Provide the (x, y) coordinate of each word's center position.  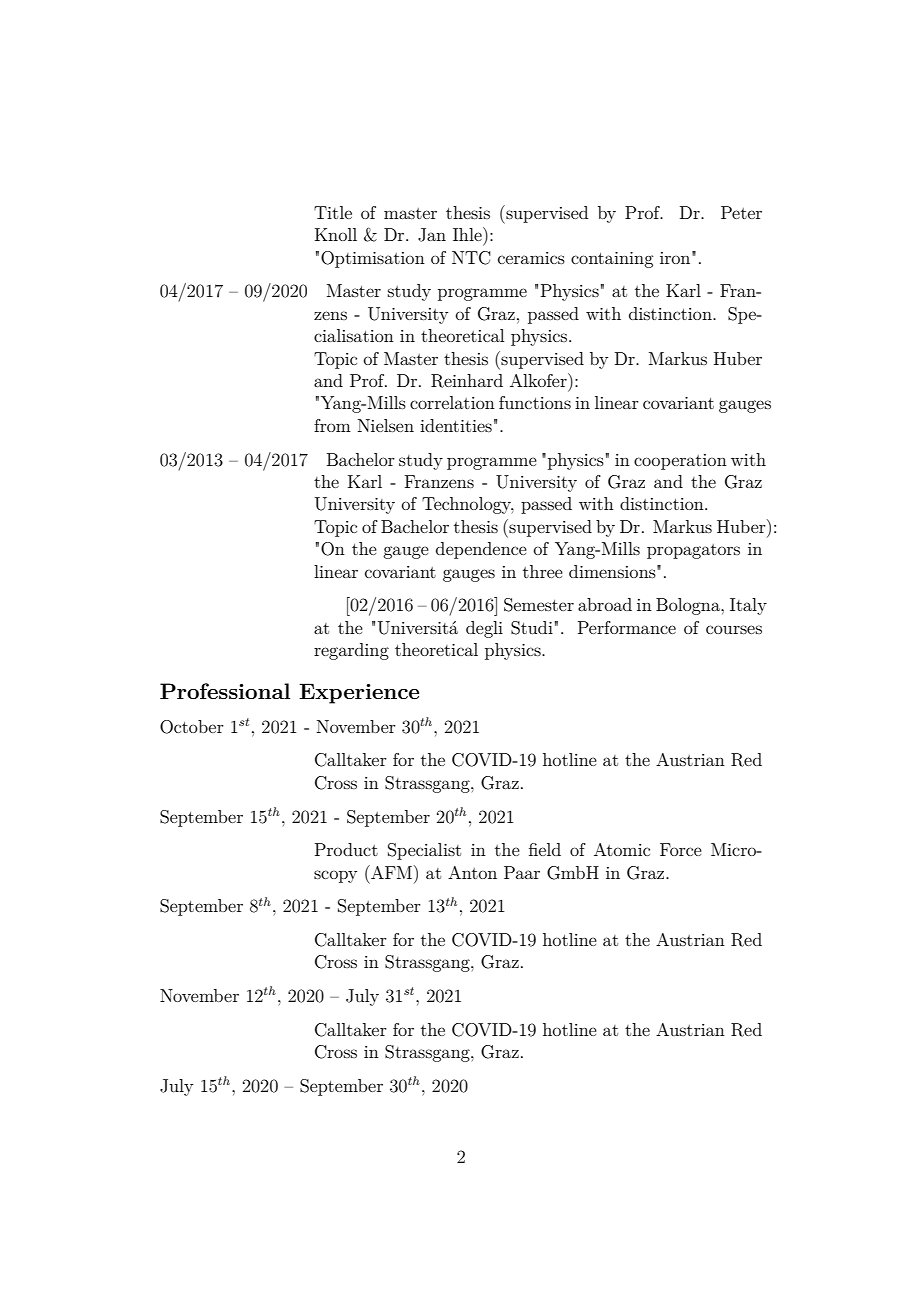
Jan (432, 235)
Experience (359, 693)
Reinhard (467, 381)
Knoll (336, 234)
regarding (351, 651)
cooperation (680, 462)
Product (346, 849)
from (332, 425)
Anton (472, 872)
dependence (481, 550)
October (192, 727)
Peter (741, 212)
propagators (693, 551)
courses (734, 629)
